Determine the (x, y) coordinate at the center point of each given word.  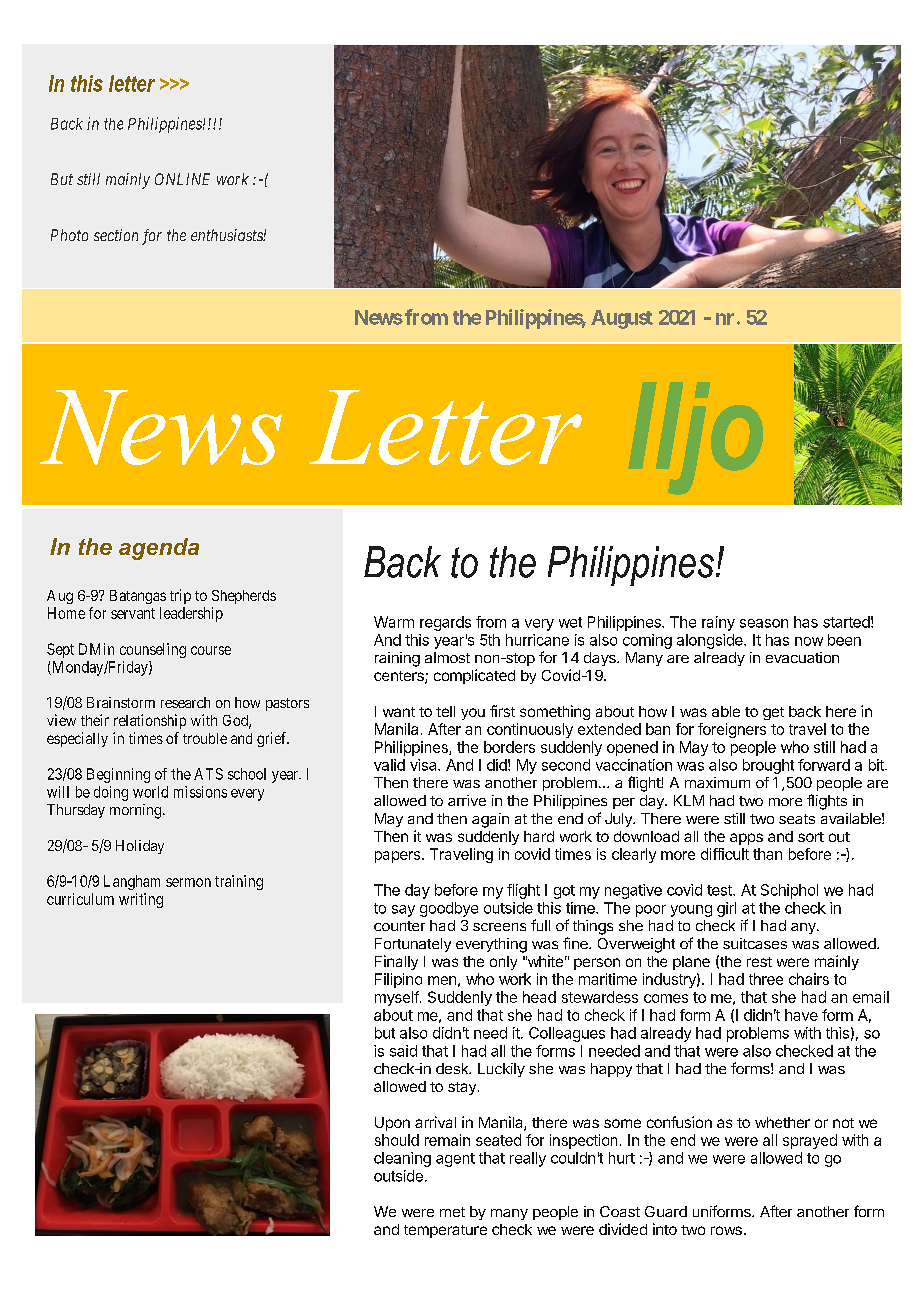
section (116, 235)
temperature (445, 1231)
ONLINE (182, 179)
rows (726, 1230)
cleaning (402, 1159)
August (622, 319)
